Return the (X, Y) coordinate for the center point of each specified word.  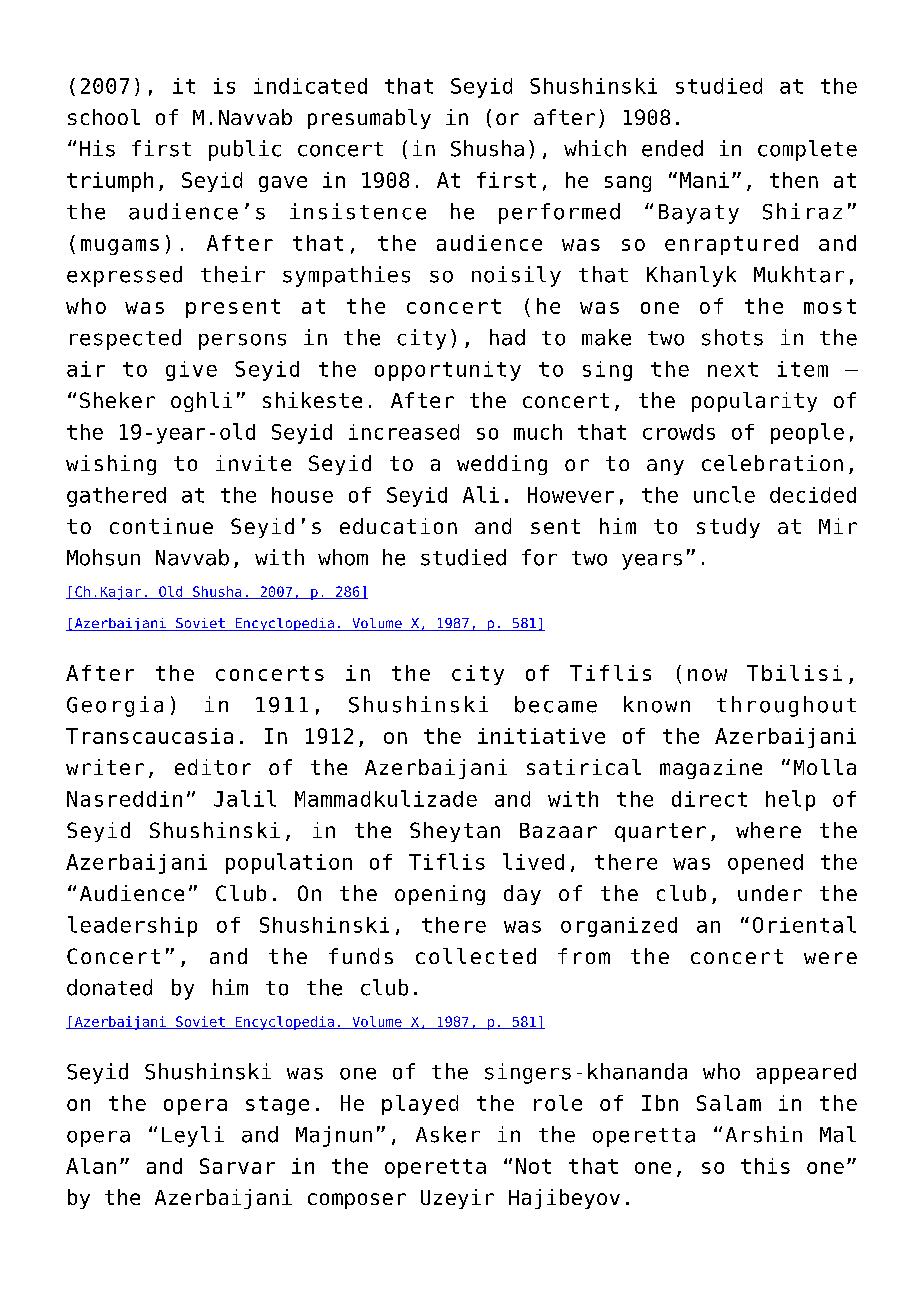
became (556, 704)
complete (807, 150)
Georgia (115, 706)
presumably (369, 119)
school (104, 117)
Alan (91, 1166)
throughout (786, 706)
